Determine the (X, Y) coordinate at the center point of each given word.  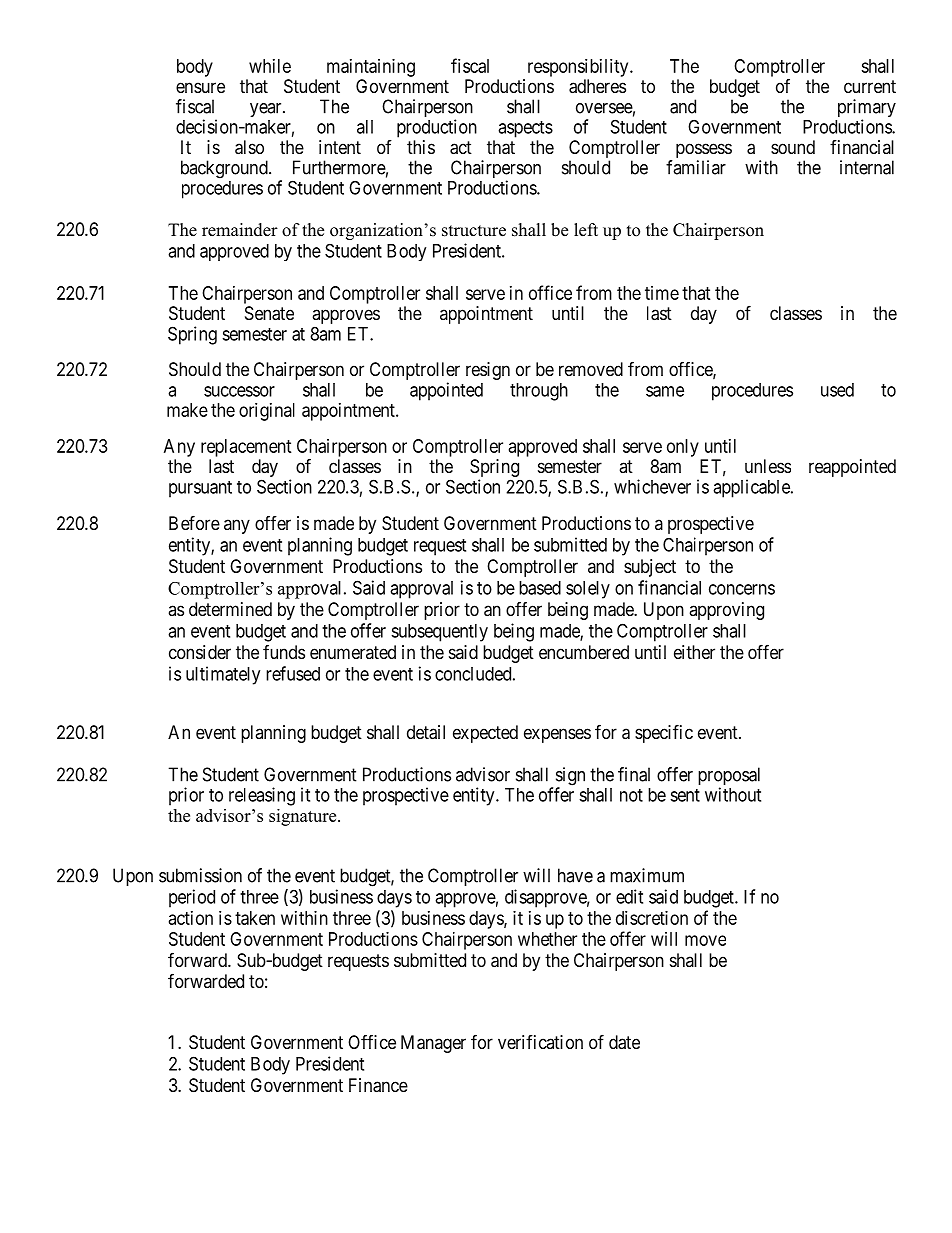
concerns (742, 589)
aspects (525, 129)
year (267, 110)
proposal (729, 777)
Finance (378, 1085)
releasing (262, 796)
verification (540, 1042)
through (539, 392)
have (575, 875)
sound (793, 147)
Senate (269, 313)
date (624, 1042)
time (662, 293)
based (540, 588)
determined (230, 609)
